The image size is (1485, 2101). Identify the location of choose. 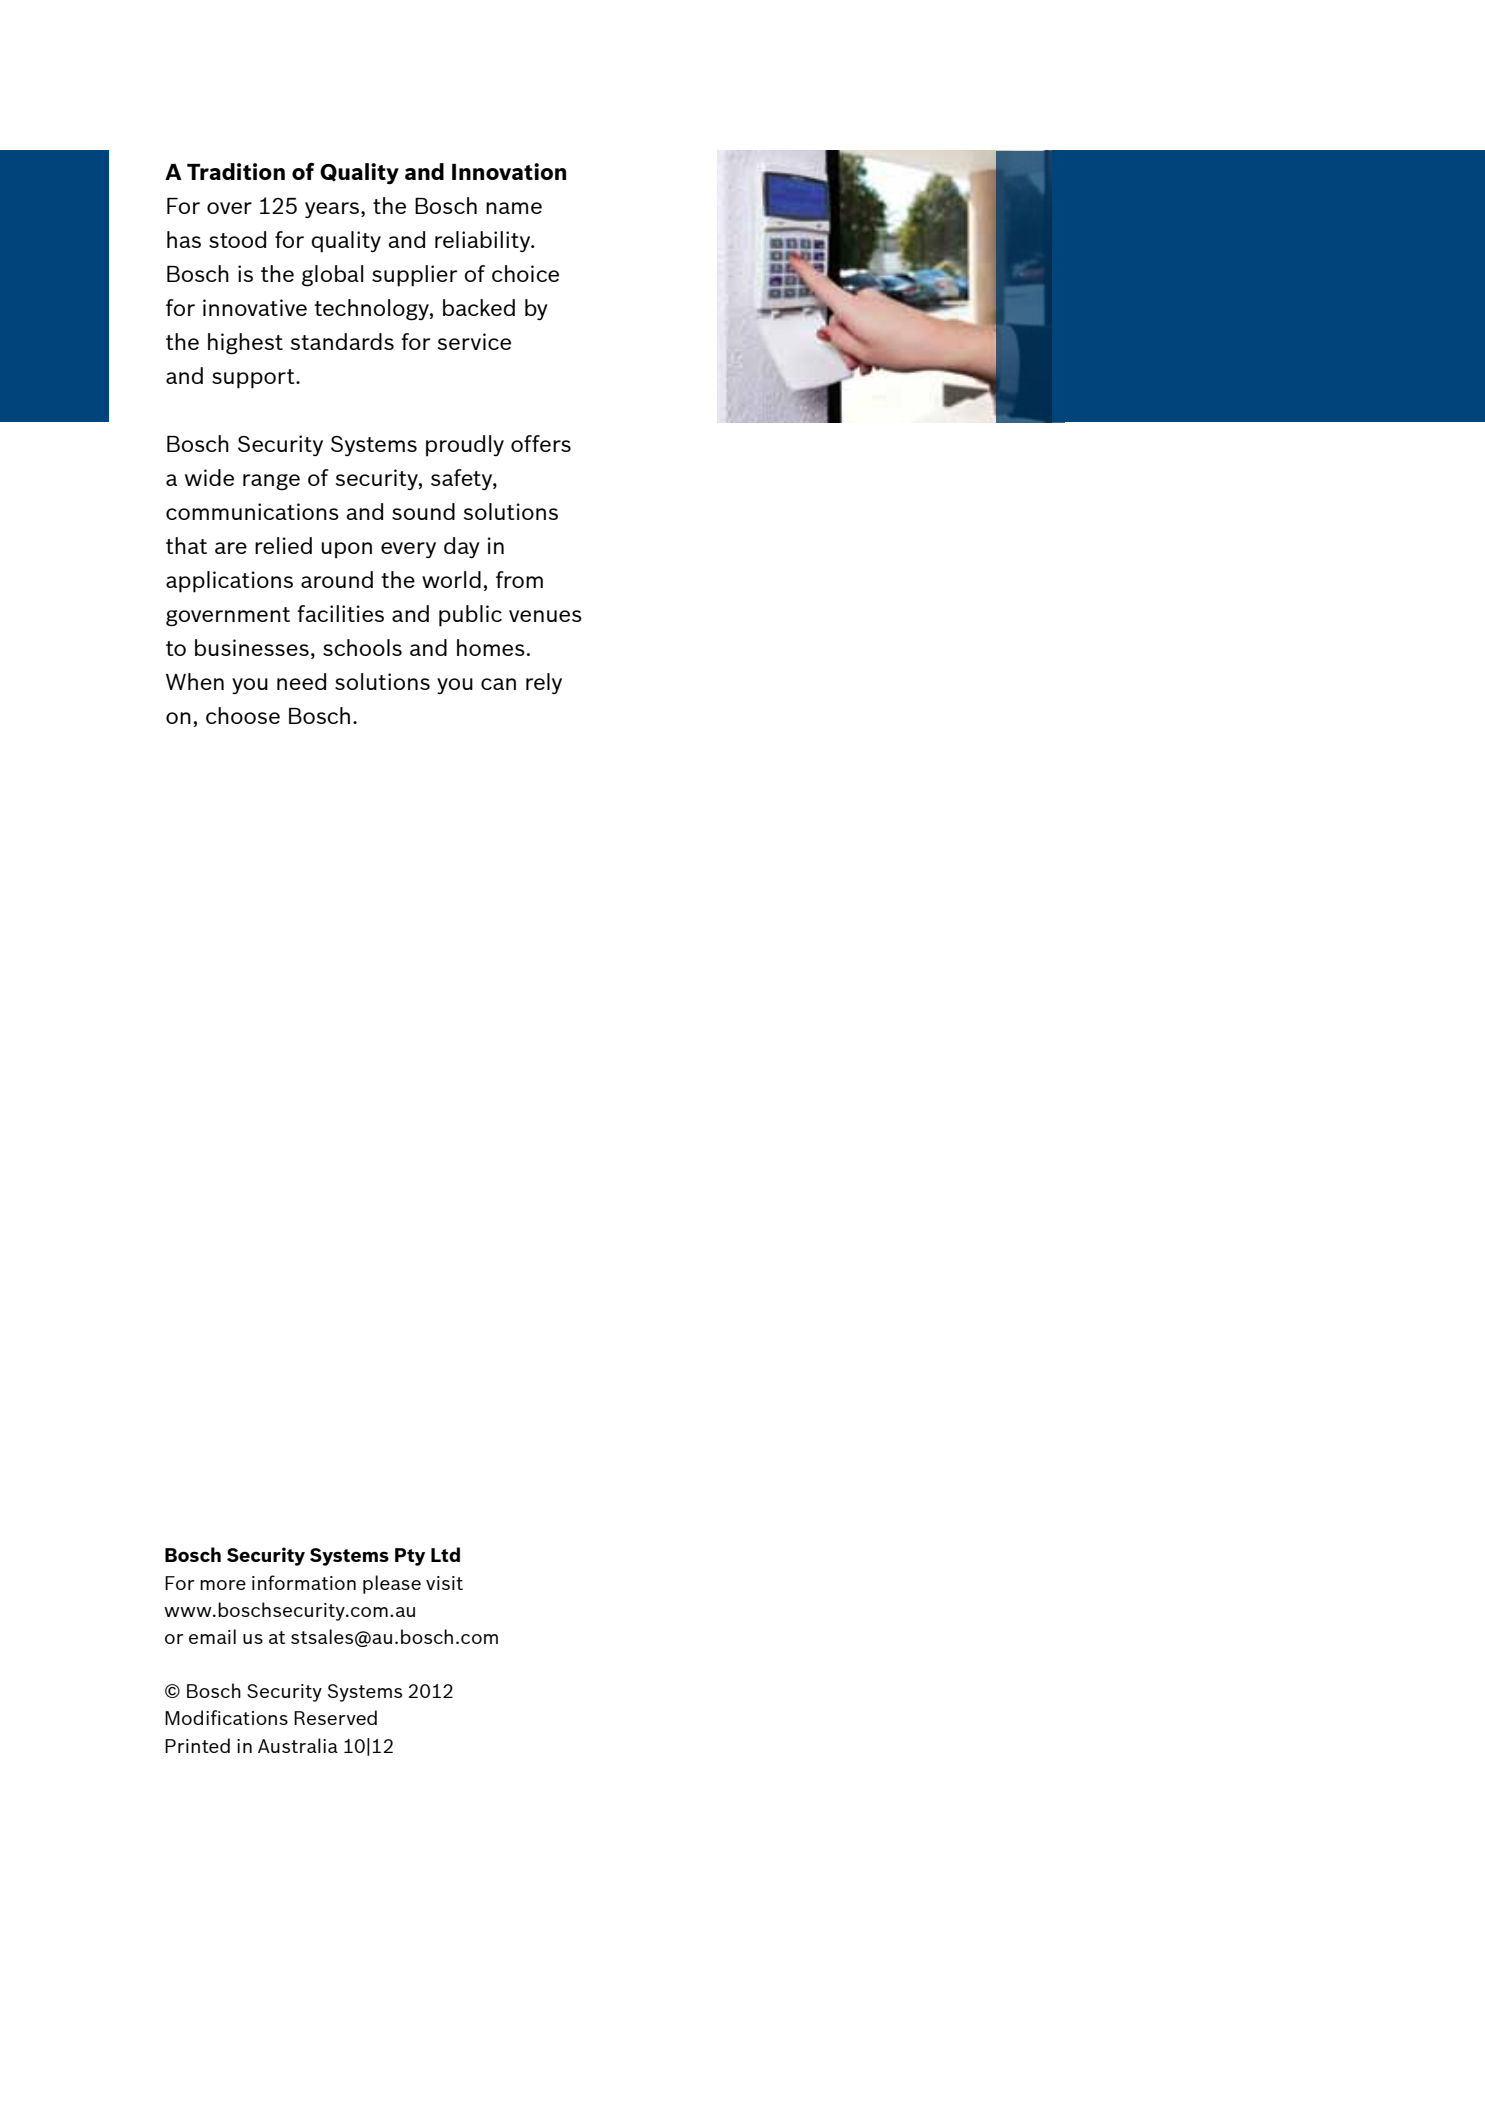
(243, 715).
